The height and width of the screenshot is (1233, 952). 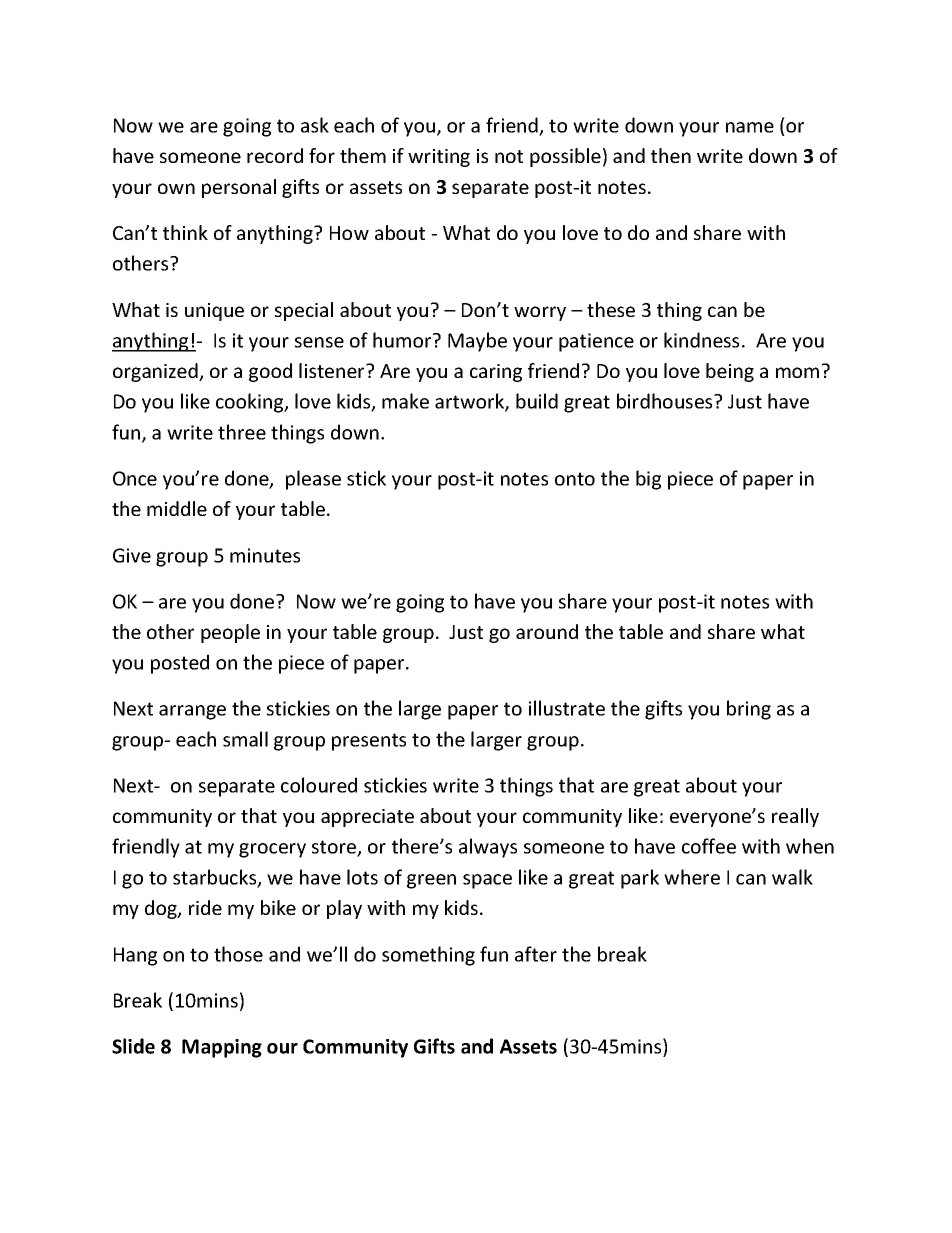 I want to click on writing, so click(x=439, y=158).
